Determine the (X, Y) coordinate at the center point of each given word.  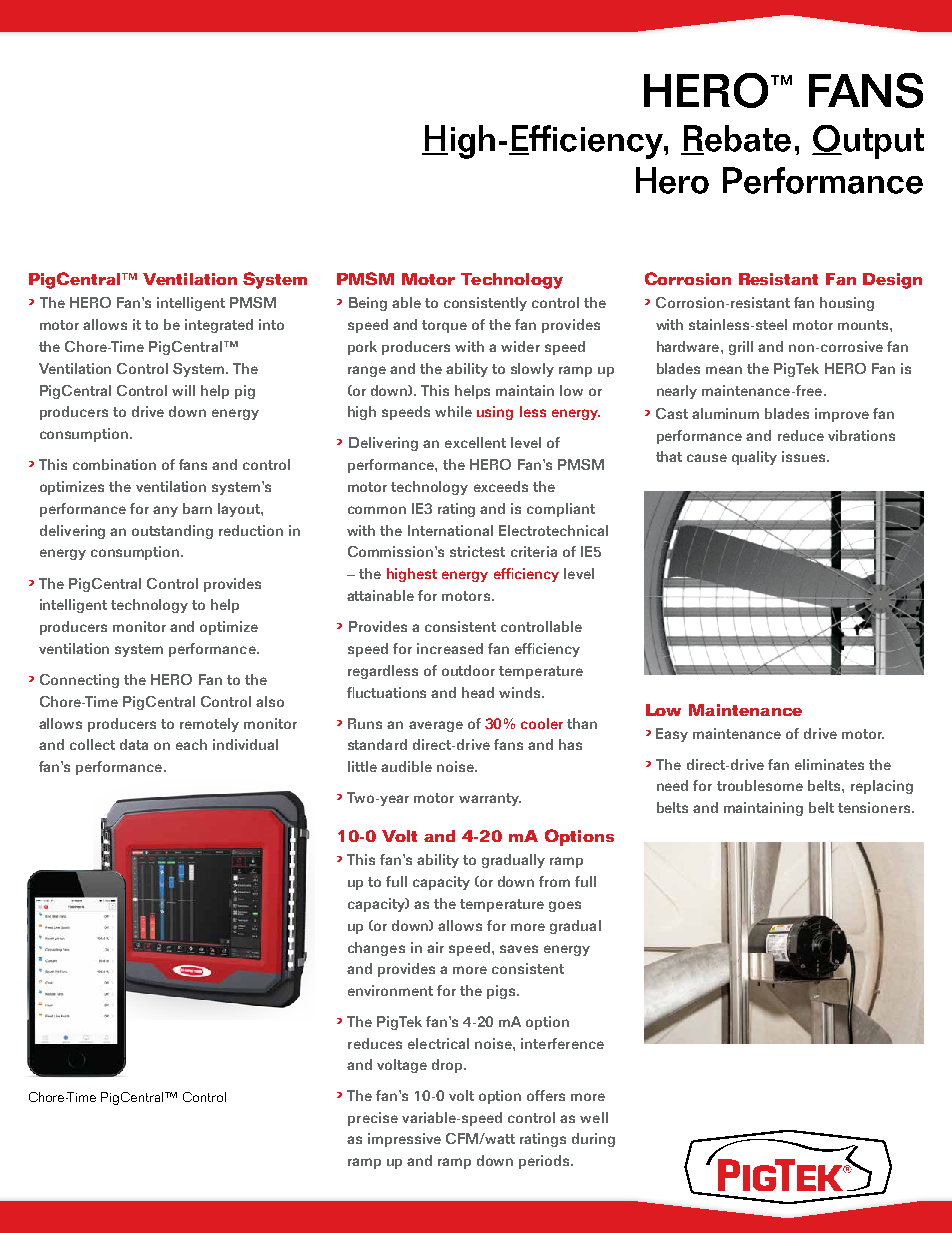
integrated (219, 326)
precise (373, 1119)
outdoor (468, 670)
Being (368, 304)
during (593, 1140)
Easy (672, 735)
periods (545, 1162)
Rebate (736, 139)
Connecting (79, 681)
